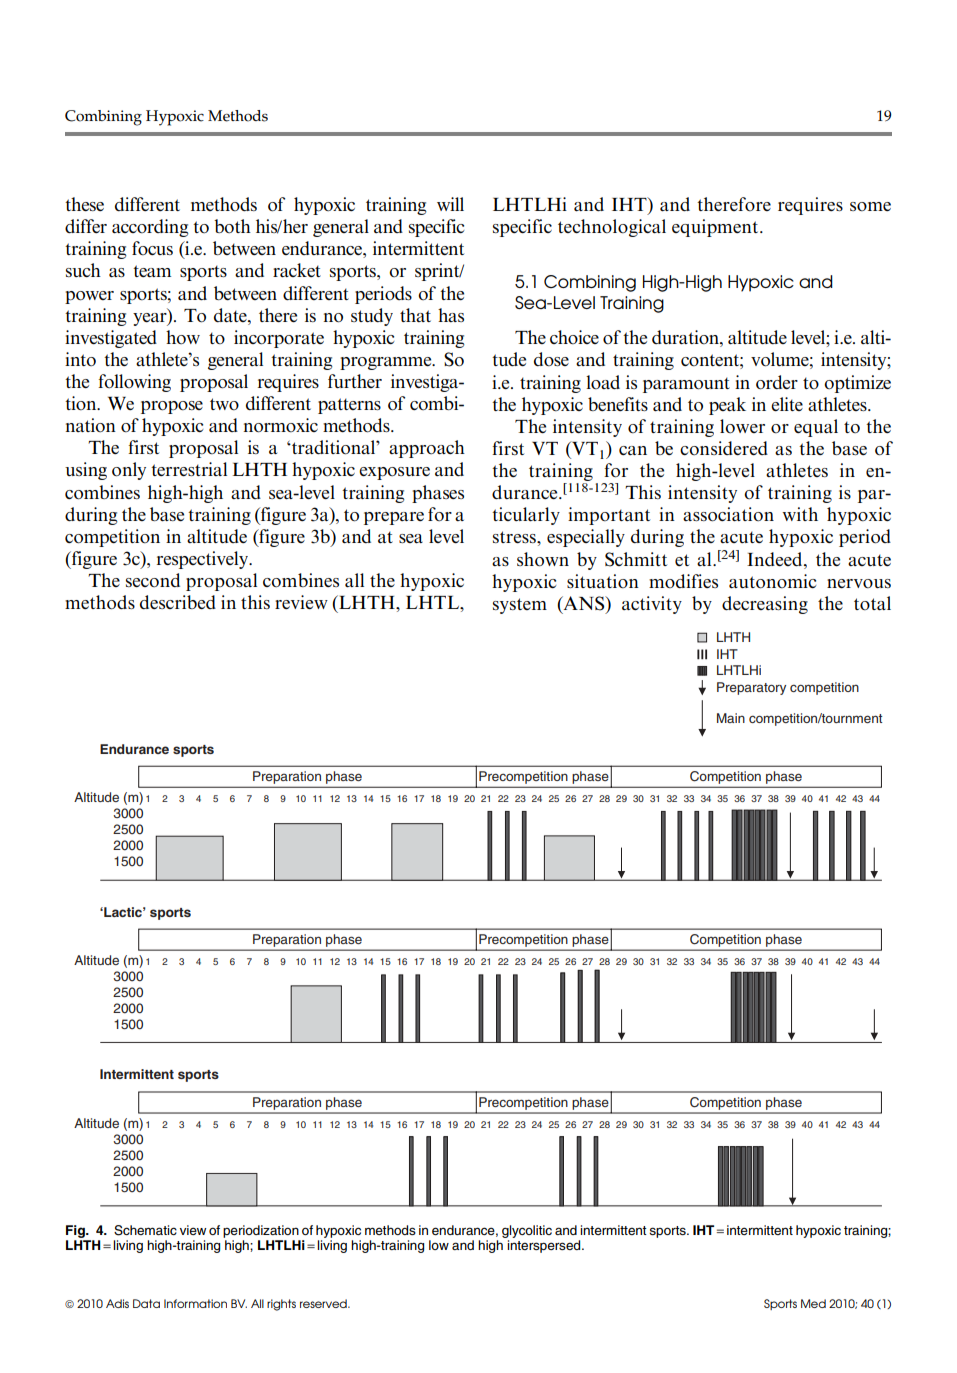 The height and width of the screenshot is (1373, 957). I want to click on described, so click(178, 602).
